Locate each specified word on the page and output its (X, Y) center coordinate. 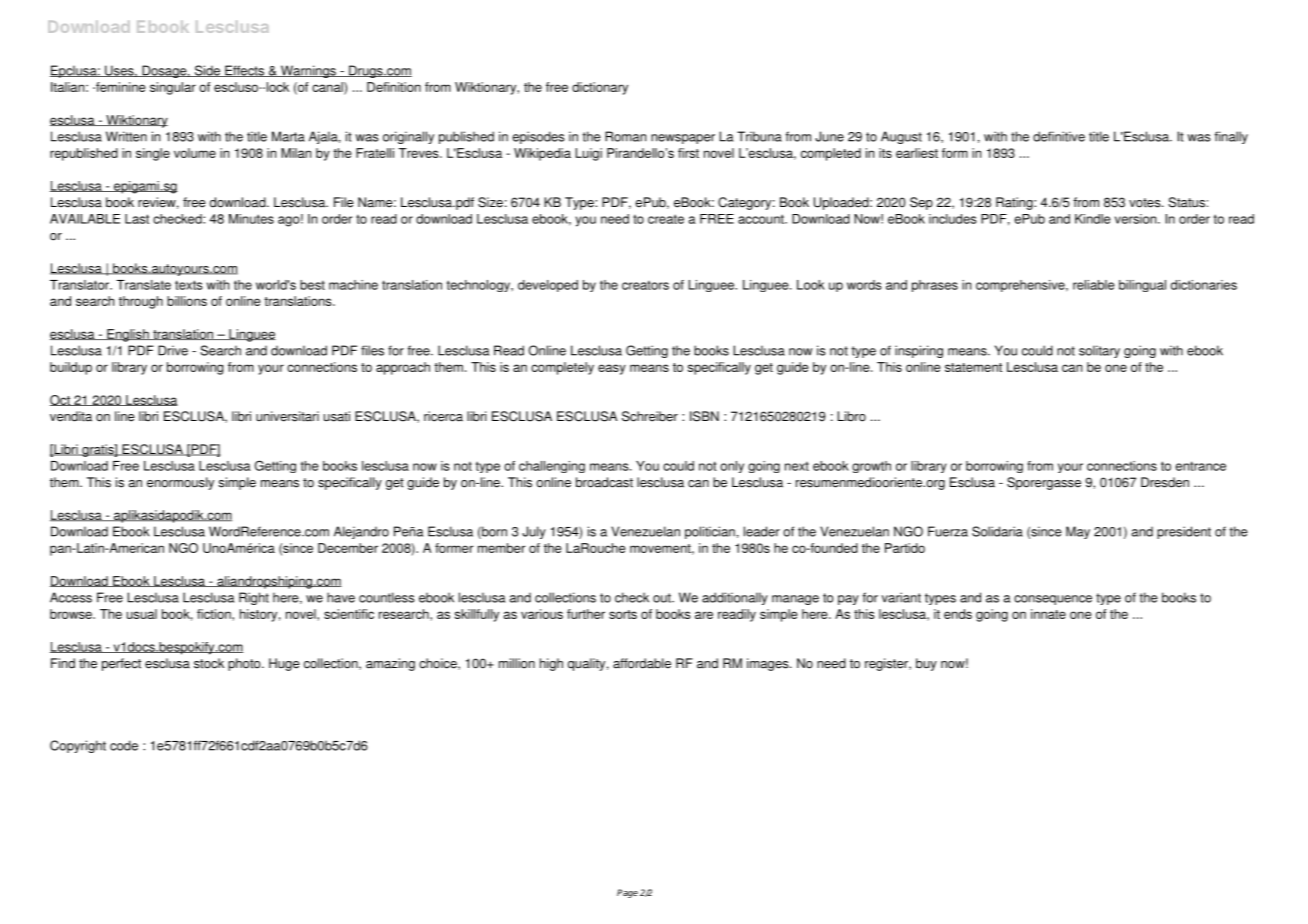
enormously (180, 483)
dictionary (600, 88)
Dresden (1165, 482)
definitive (1059, 136)
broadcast (604, 482)
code (124, 745)
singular (173, 88)
